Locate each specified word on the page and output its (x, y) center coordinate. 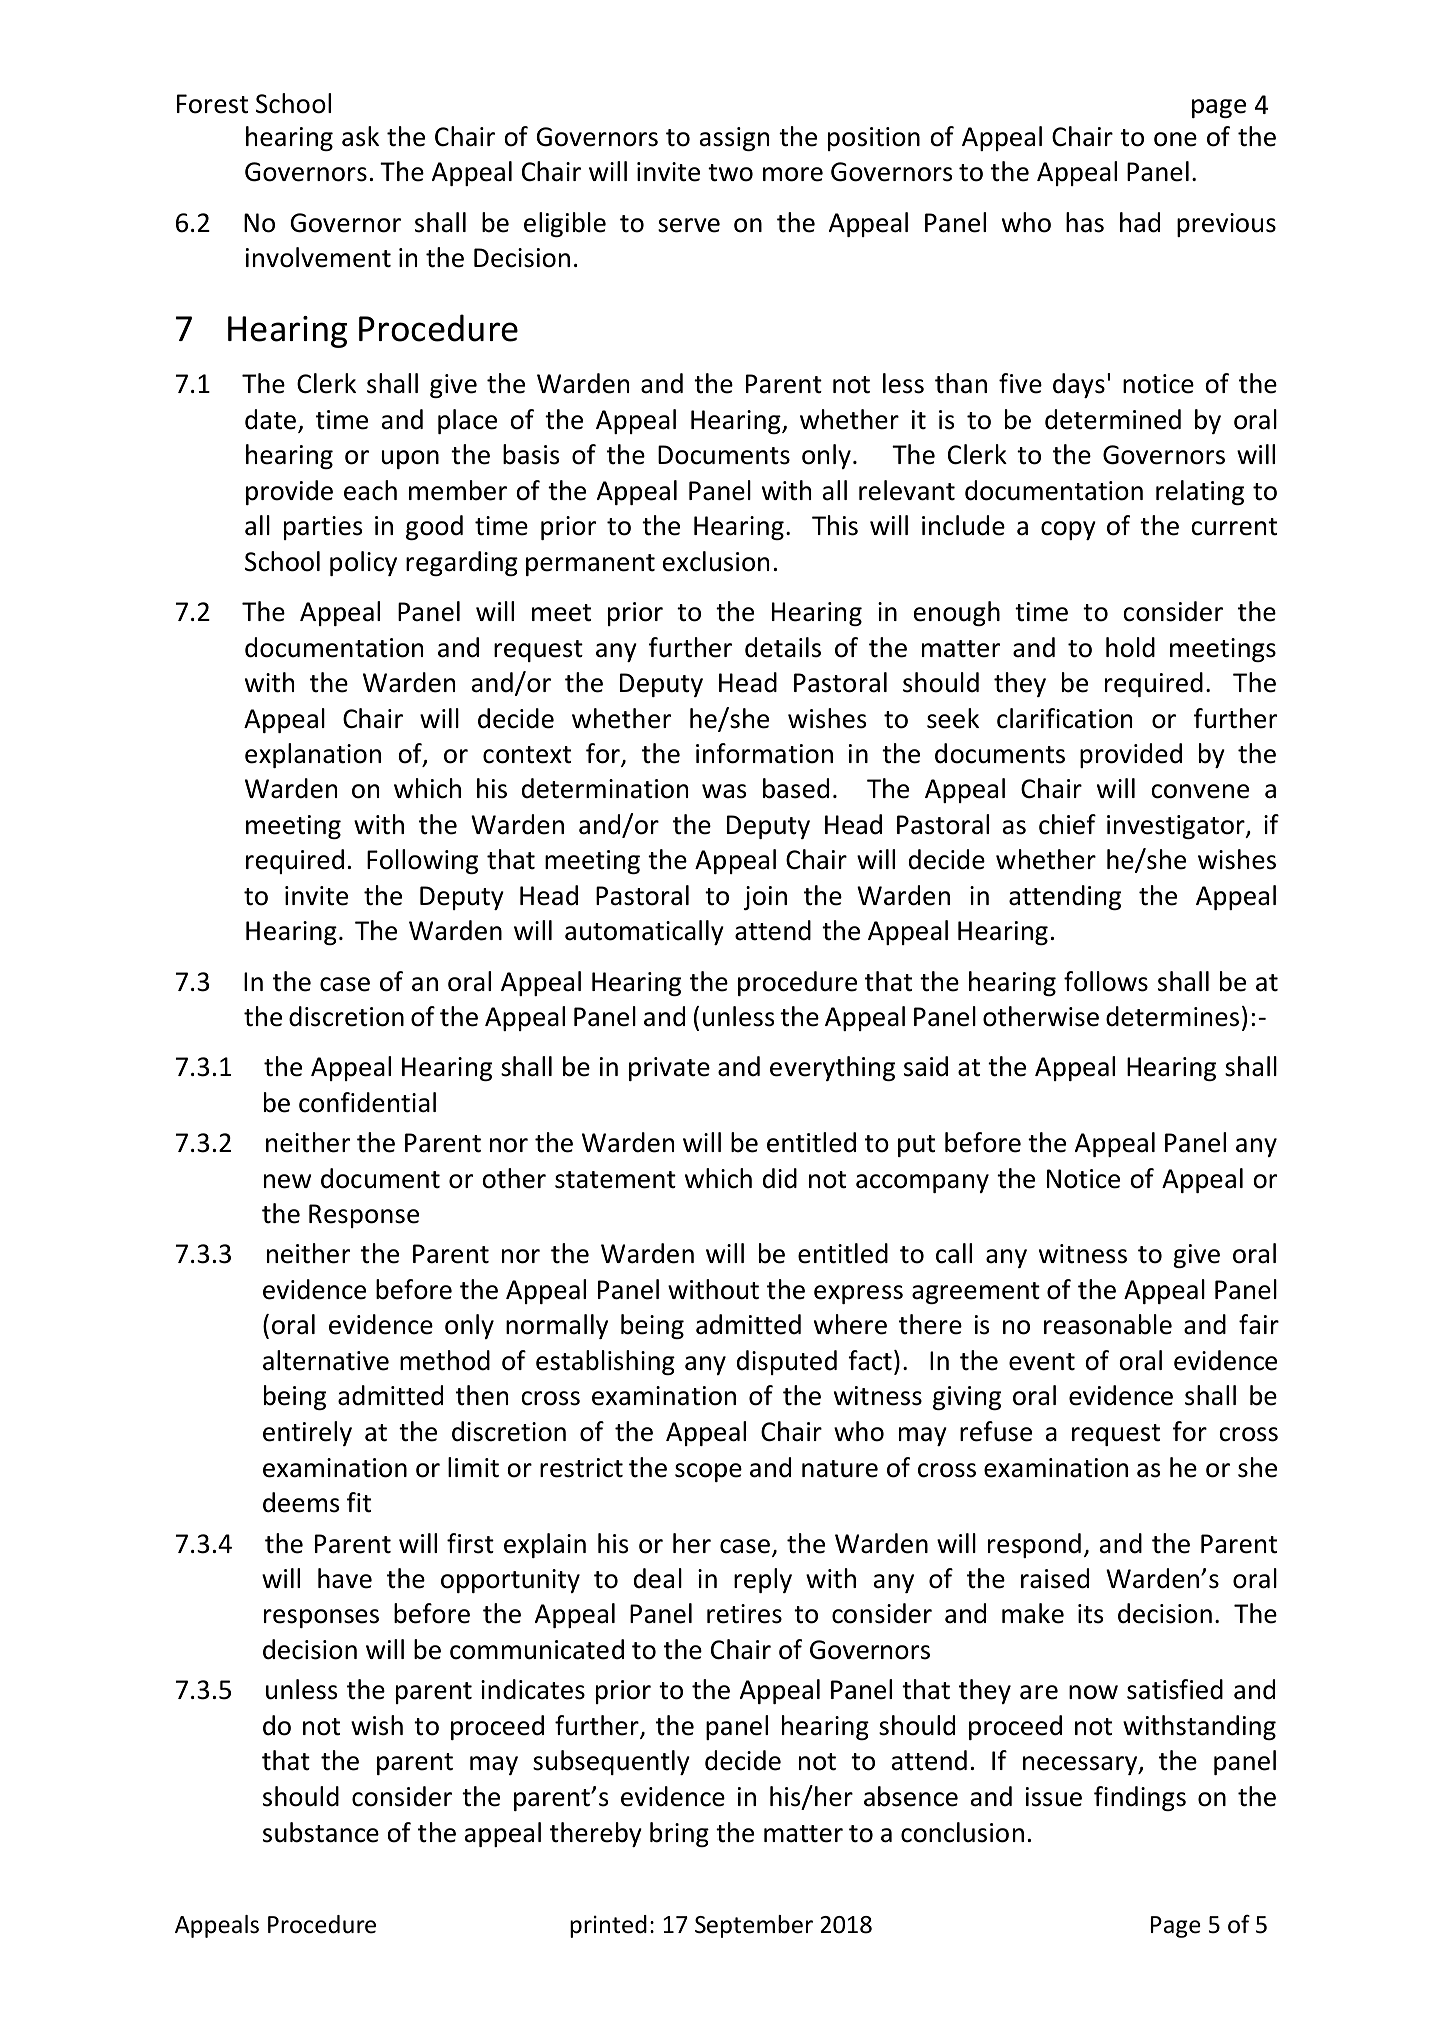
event (1042, 1362)
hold (1130, 647)
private (669, 1069)
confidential (367, 1102)
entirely (307, 1433)
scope (708, 1472)
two (730, 173)
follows (1106, 981)
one (1175, 139)
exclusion (716, 561)
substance (321, 1832)
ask (360, 136)
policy (363, 563)
